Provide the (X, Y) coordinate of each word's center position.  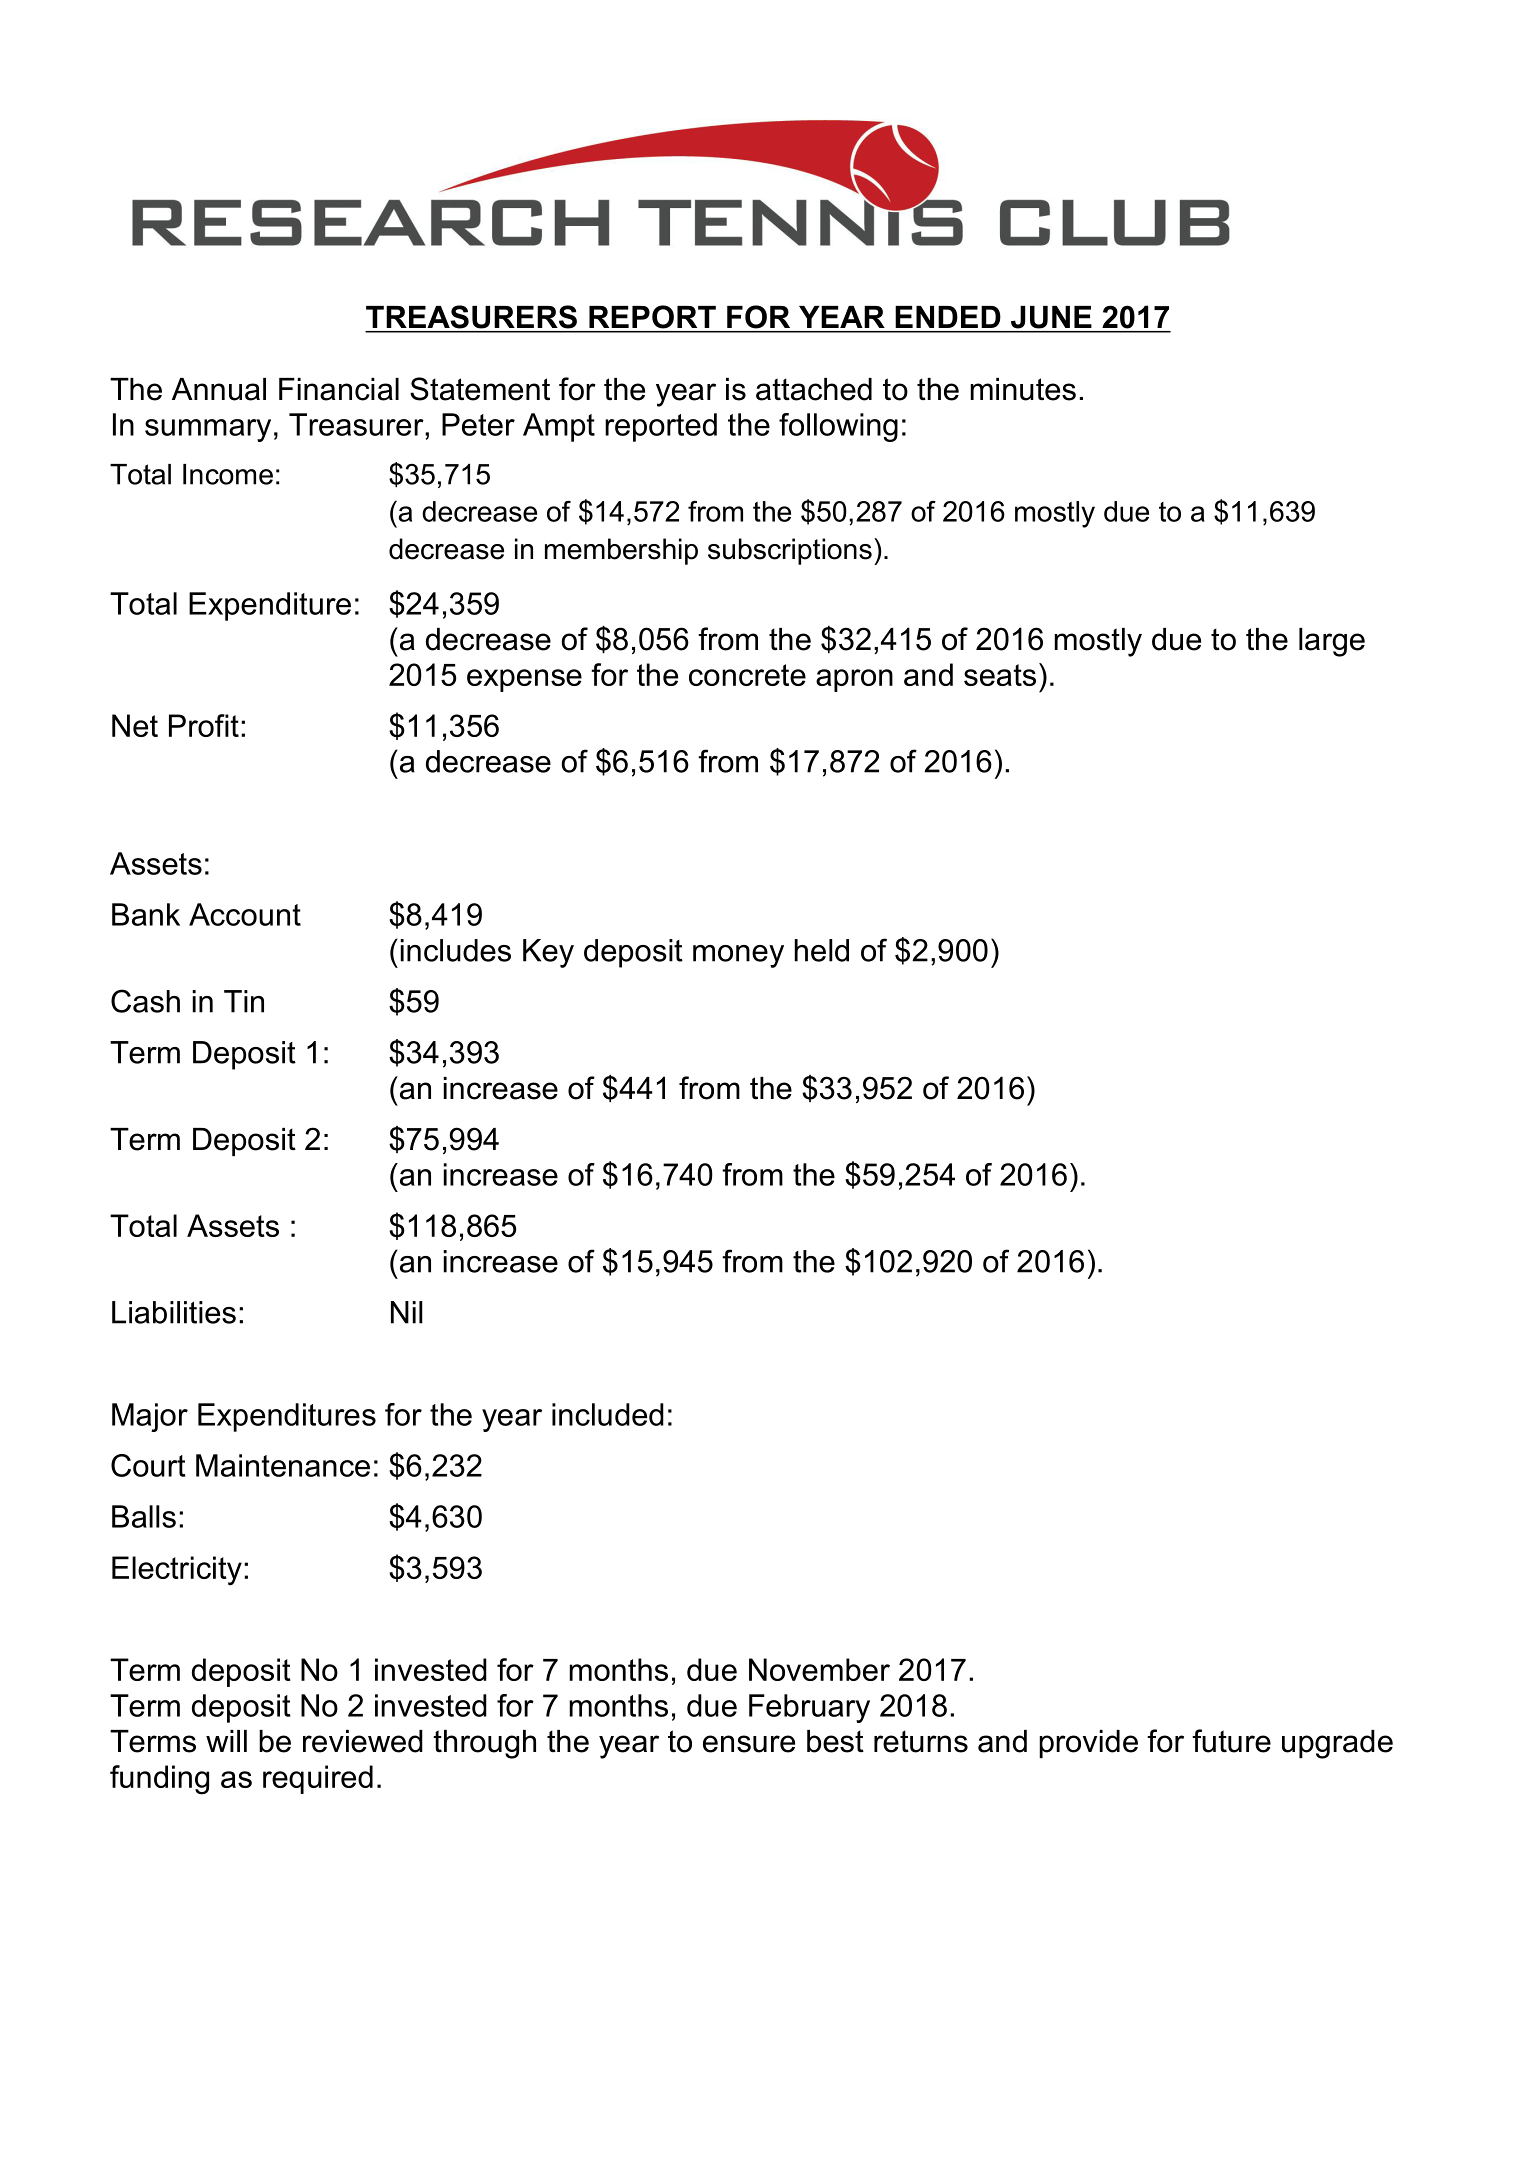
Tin (244, 1001)
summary (208, 430)
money (738, 956)
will (226, 1741)
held (821, 950)
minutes (1023, 389)
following (838, 427)
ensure (749, 1744)
